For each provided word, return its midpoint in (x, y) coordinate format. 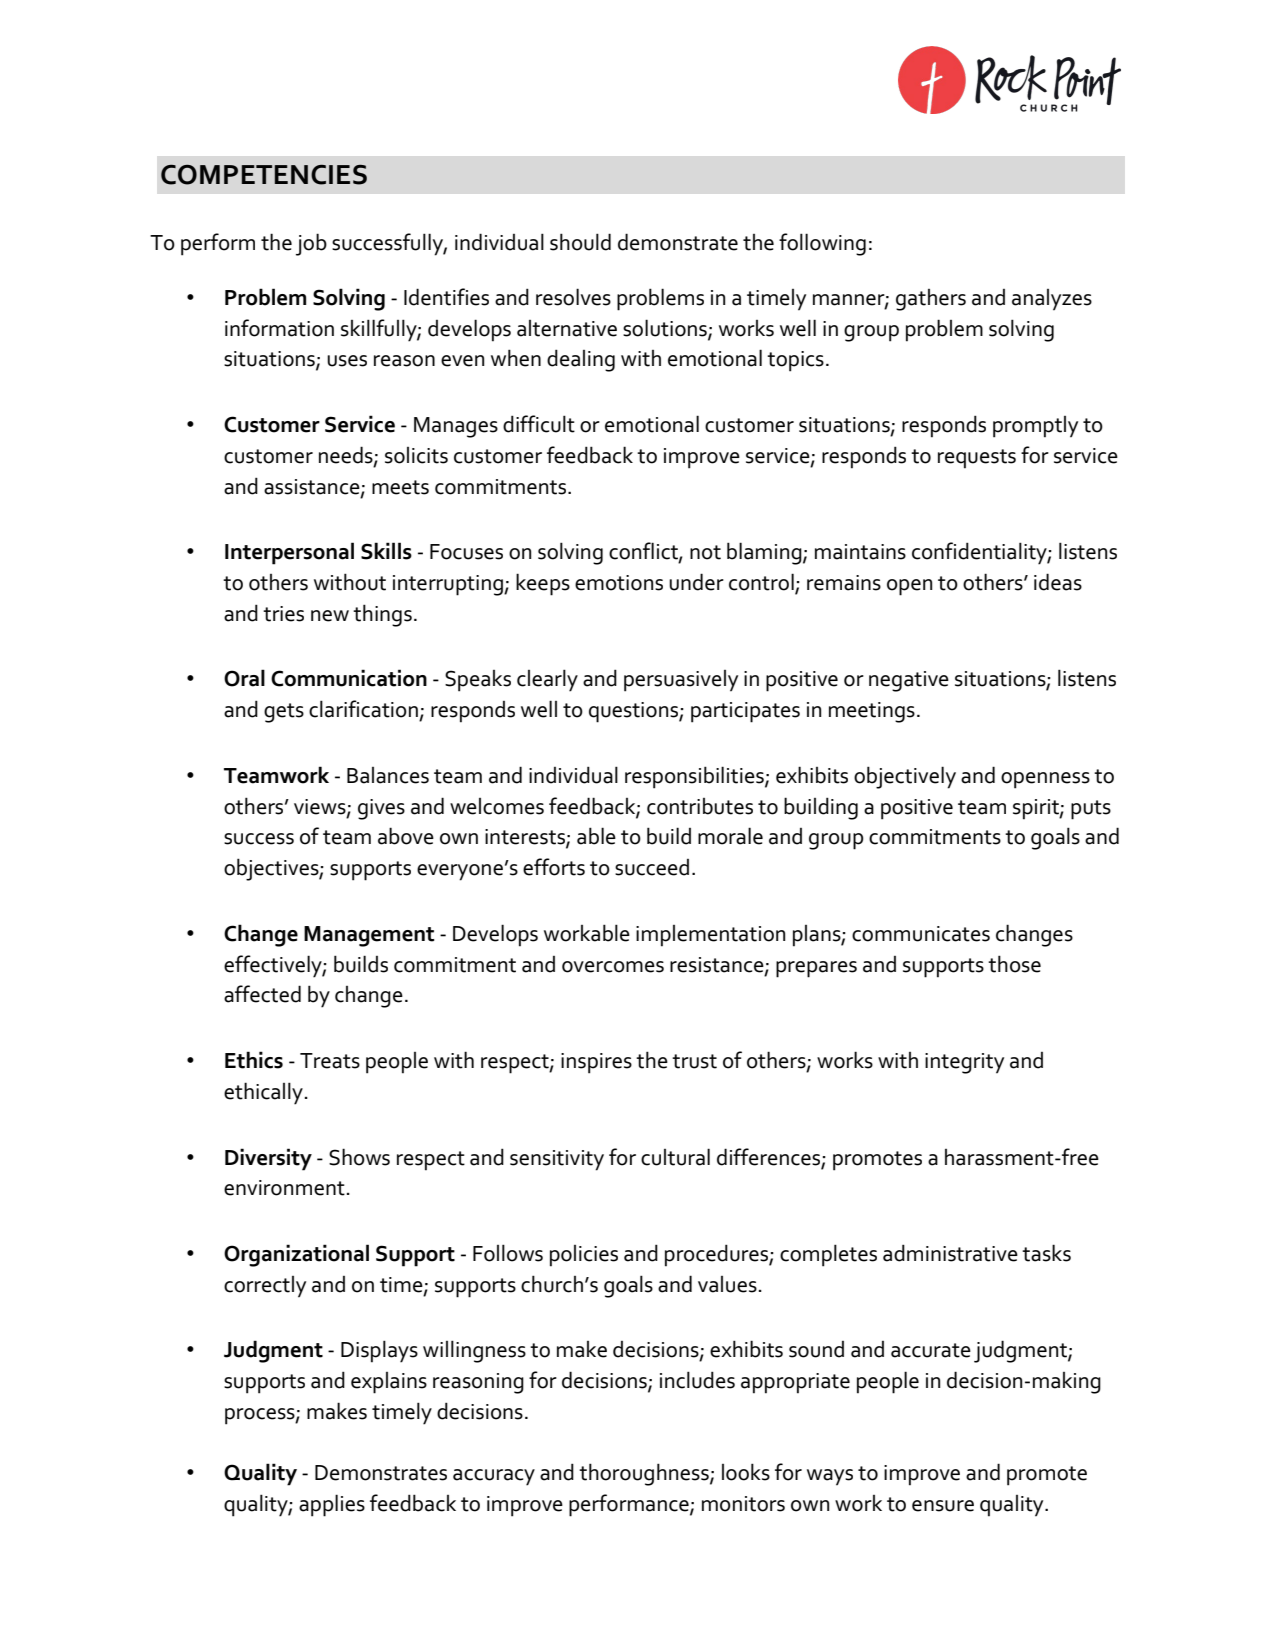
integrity (964, 1063)
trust (694, 1061)
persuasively (681, 681)
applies (332, 1505)
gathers (931, 300)
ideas (1058, 582)
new (330, 616)
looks (746, 1472)
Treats (330, 1061)
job (311, 244)
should (580, 242)
